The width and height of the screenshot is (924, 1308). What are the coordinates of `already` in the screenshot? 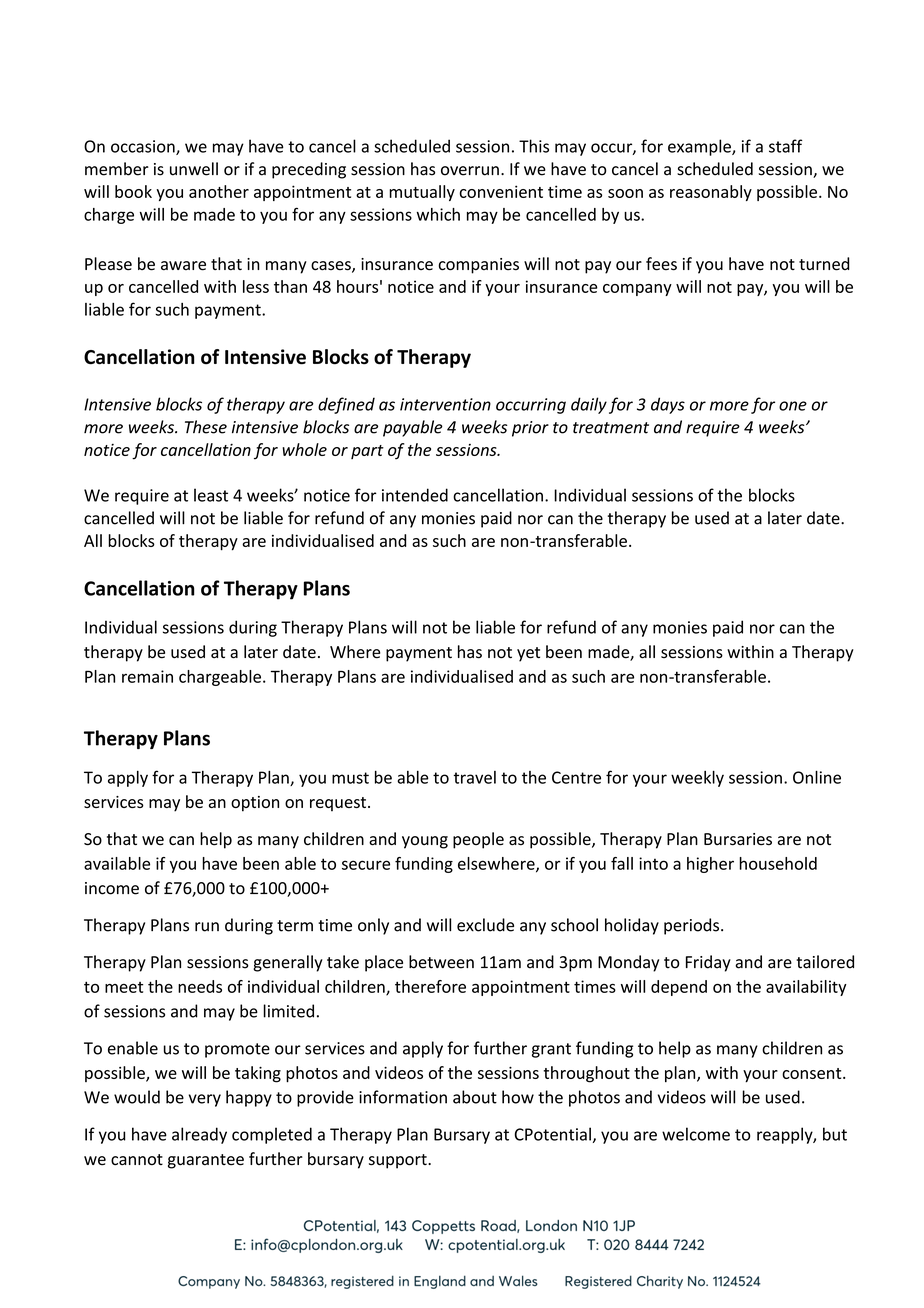 It's located at (199, 1135).
